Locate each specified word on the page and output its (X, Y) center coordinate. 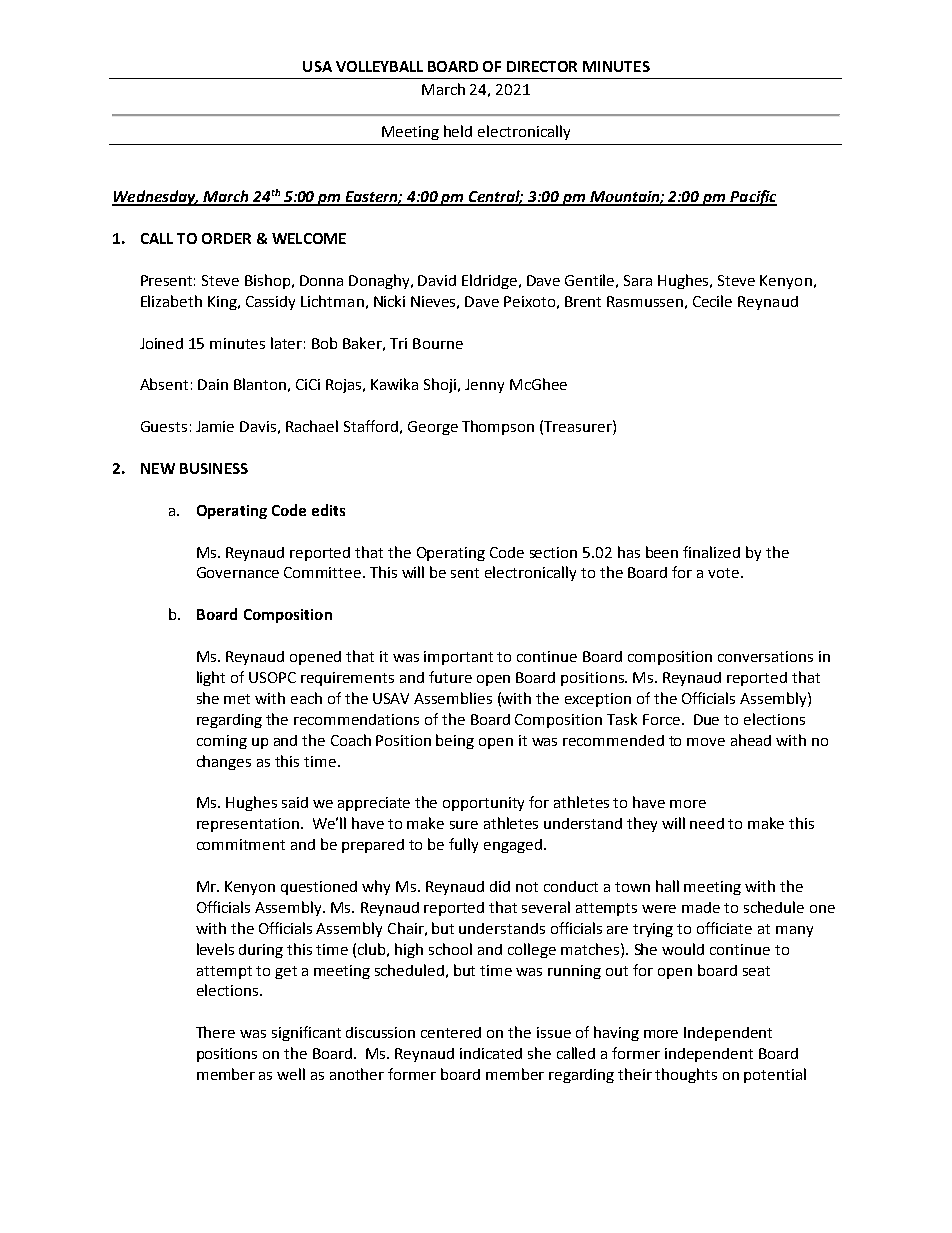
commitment (241, 844)
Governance (238, 572)
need (707, 823)
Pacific (752, 198)
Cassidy (270, 303)
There (215, 1032)
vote (723, 573)
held (458, 131)
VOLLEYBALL (379, 66)
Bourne (438, 343)
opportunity (483, 804)
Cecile (712, 301)
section (553, 552)
